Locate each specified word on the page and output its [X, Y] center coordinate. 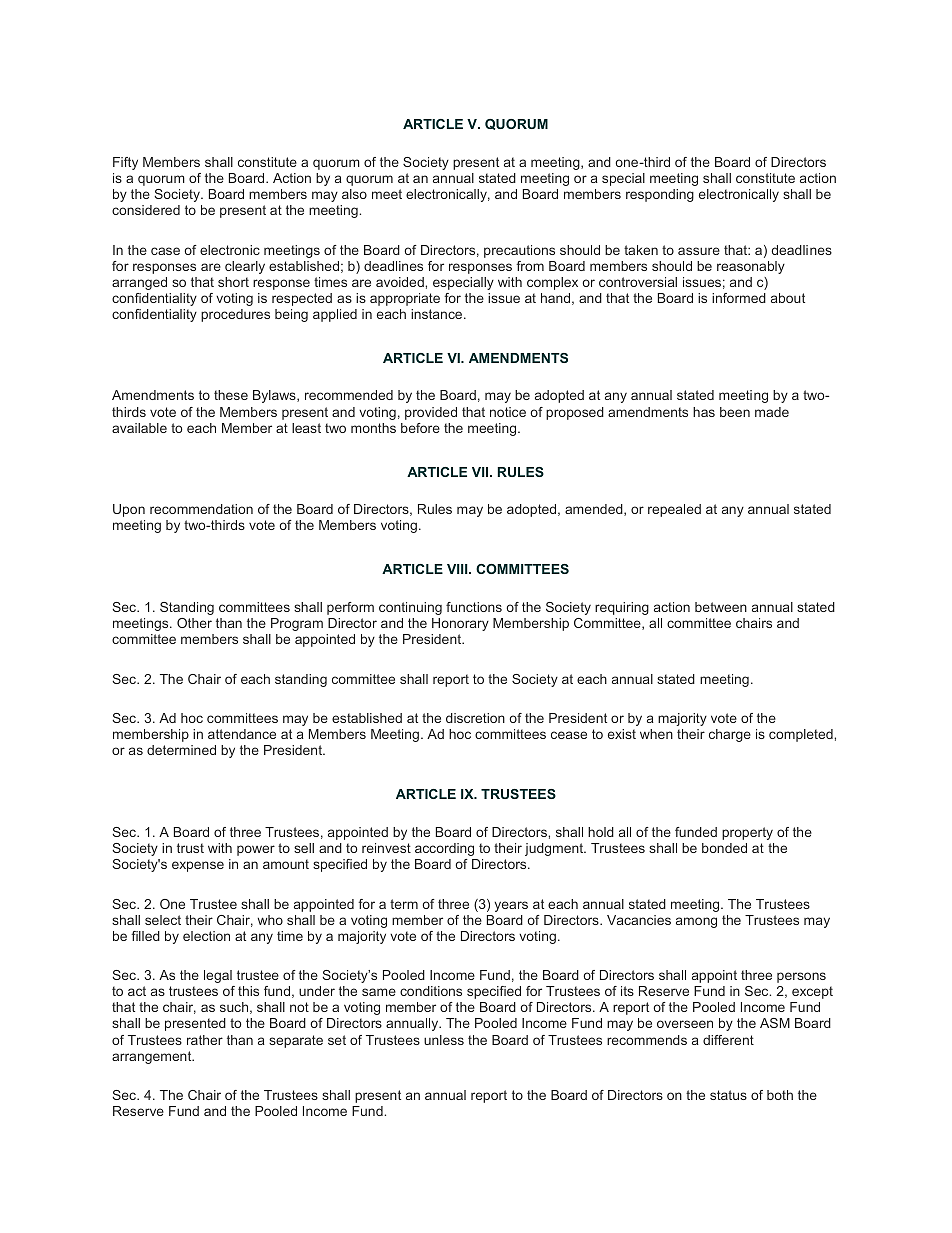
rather [205, 1040]
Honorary [460, 624]
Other [194, 623]
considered [146, 210]
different [728, 1040]
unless [444, 1040]
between [721, 607]
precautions [519, 251]
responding [660, 195]
